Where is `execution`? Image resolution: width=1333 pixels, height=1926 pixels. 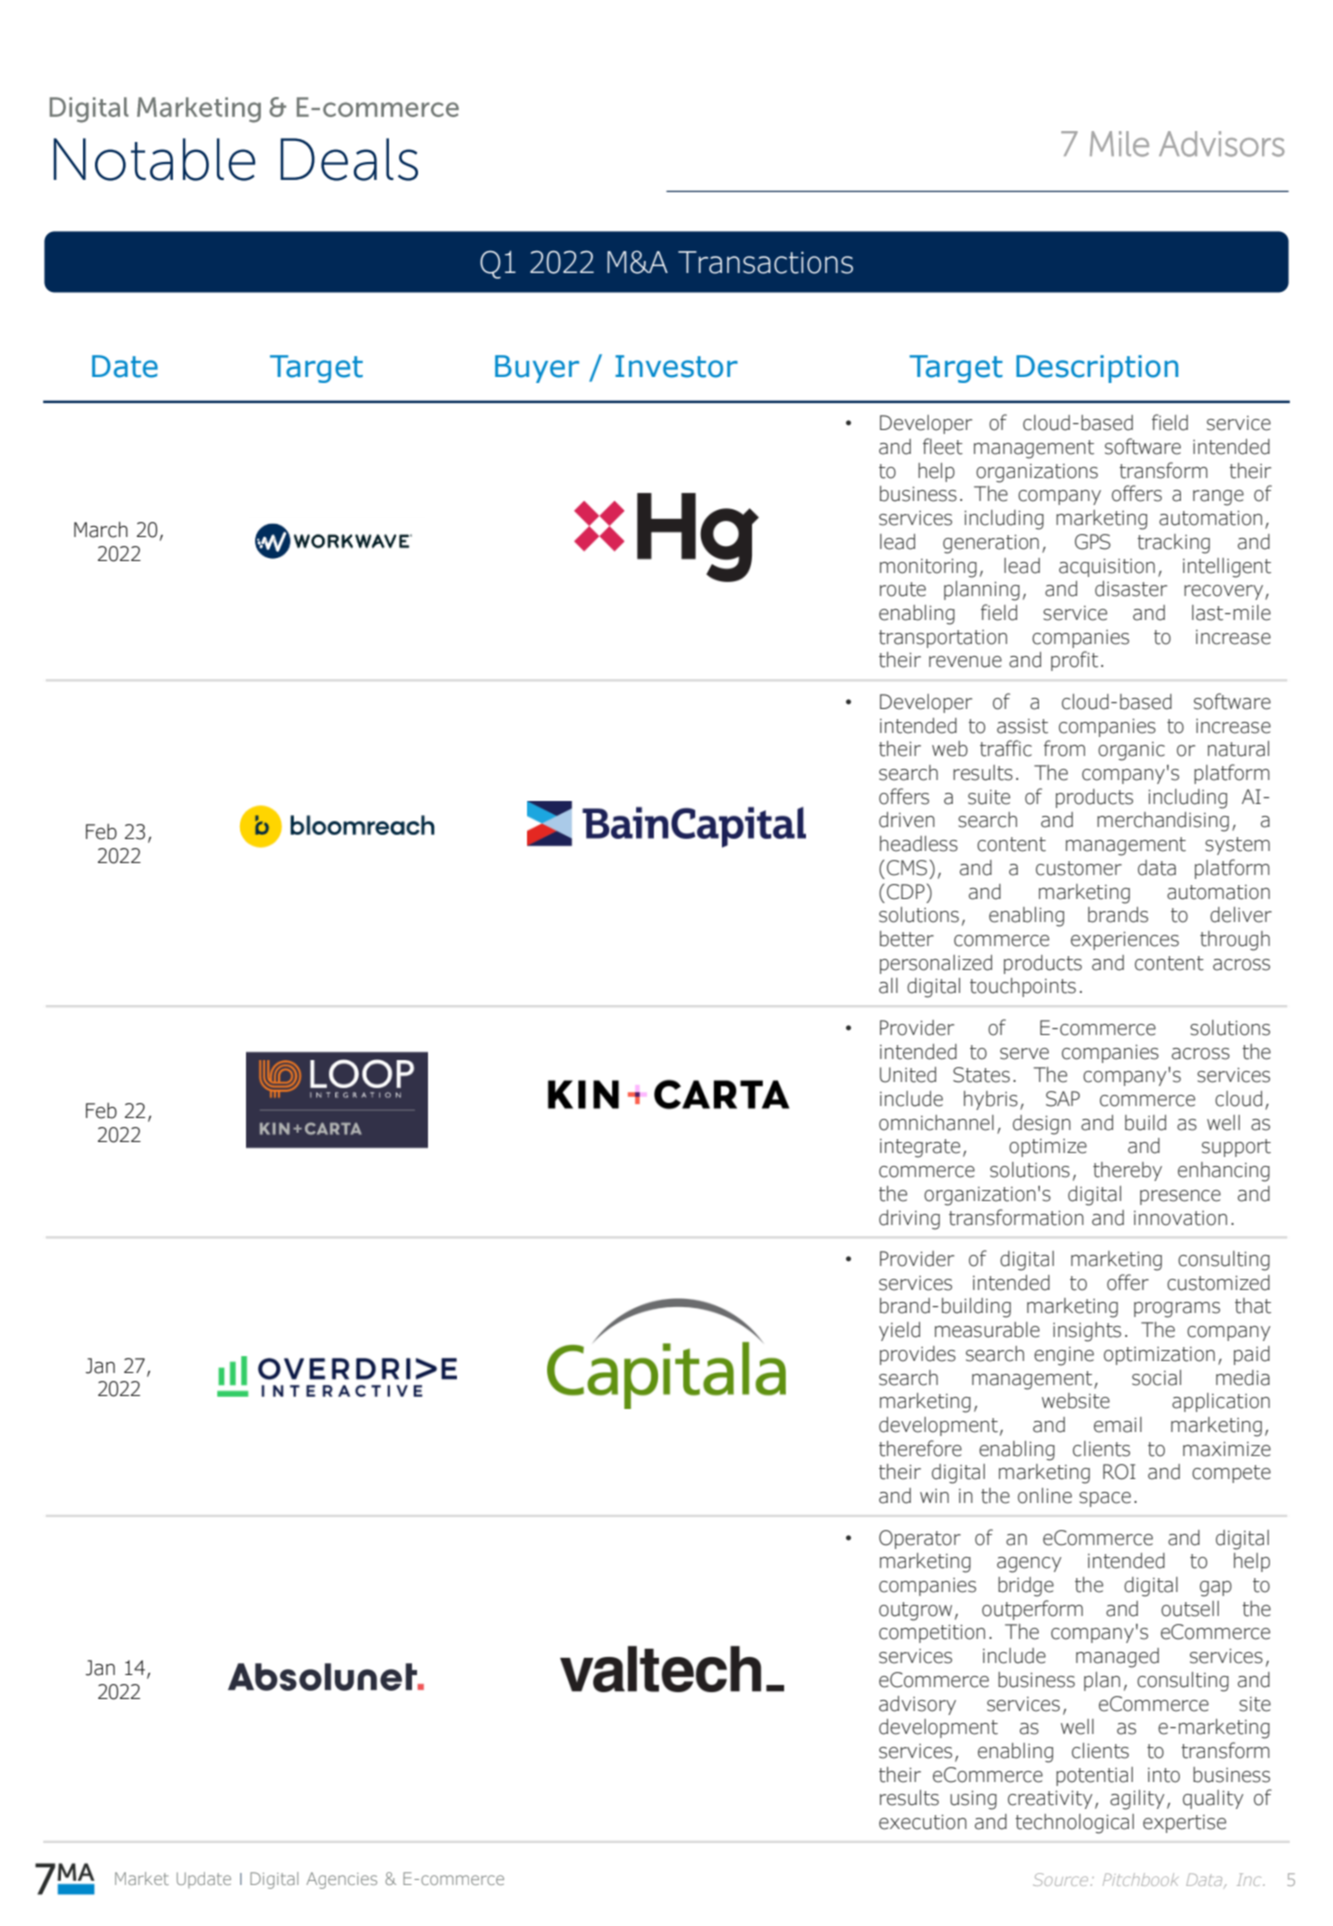
execution is located at coordinates (923, 1822).
